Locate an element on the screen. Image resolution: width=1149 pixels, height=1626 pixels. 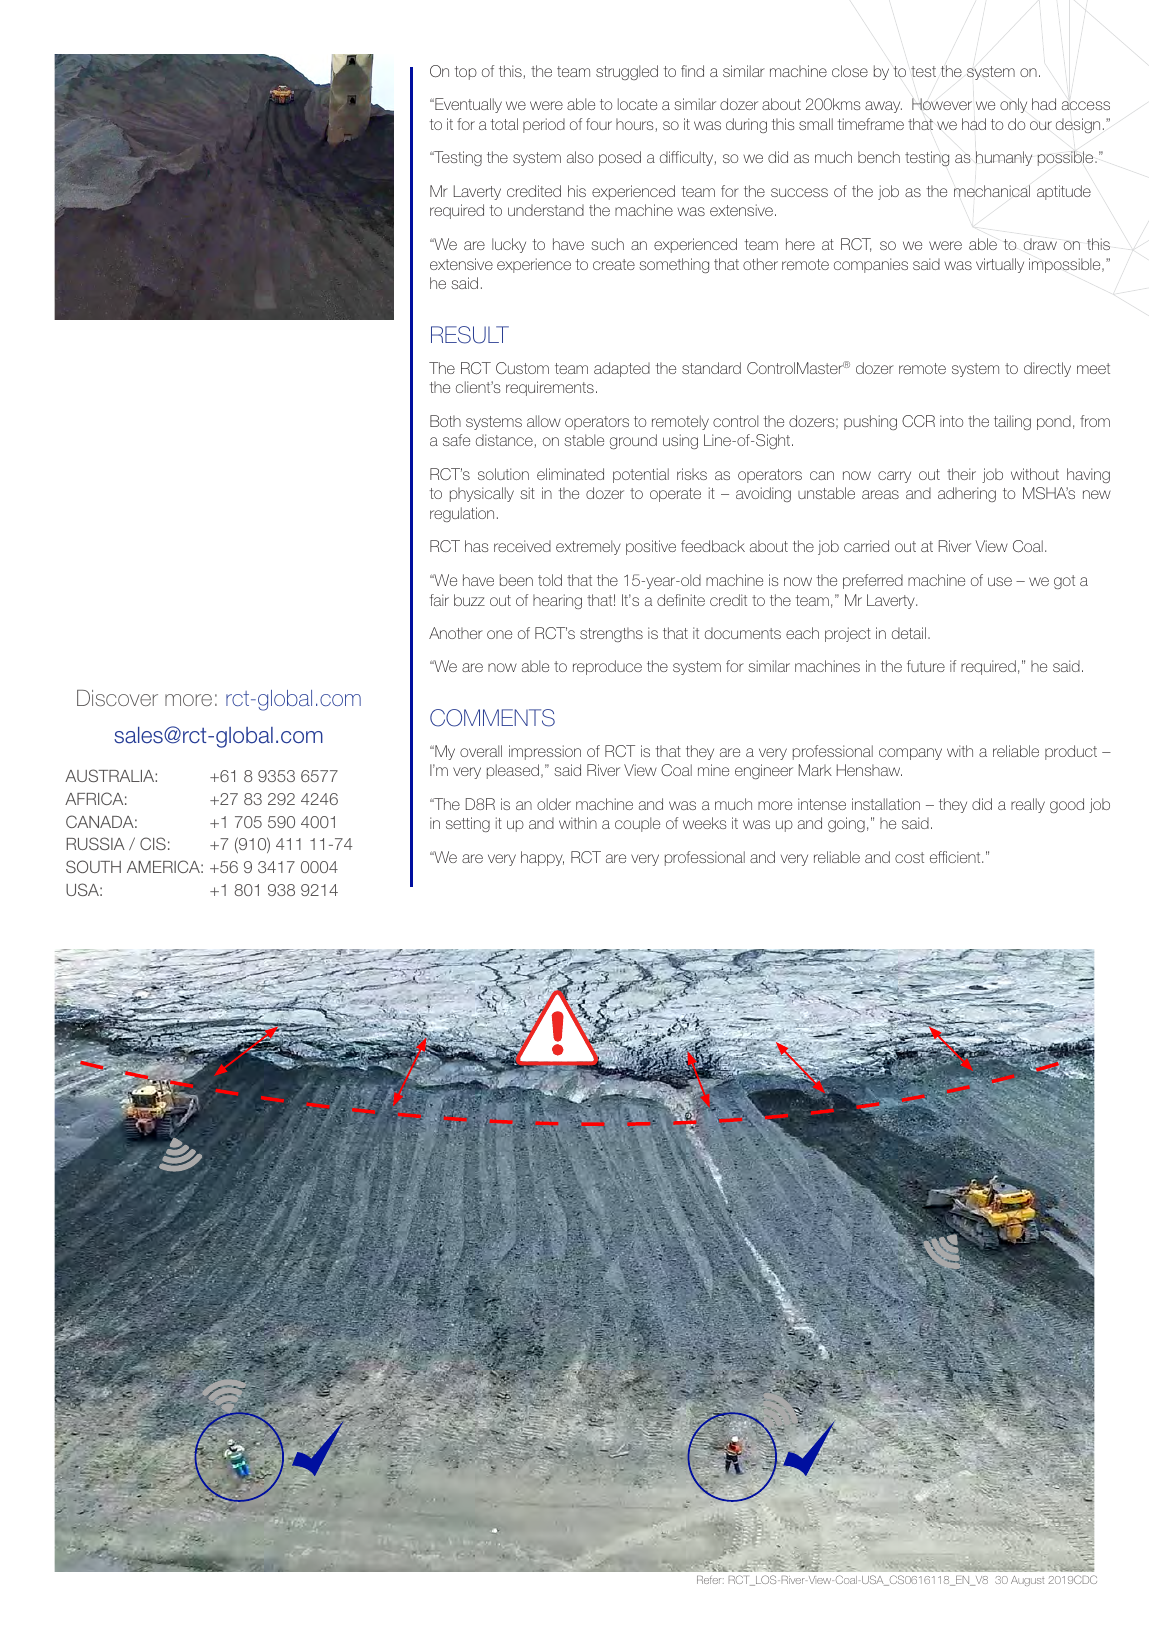
August is located at coordinates (1027, 1581).
